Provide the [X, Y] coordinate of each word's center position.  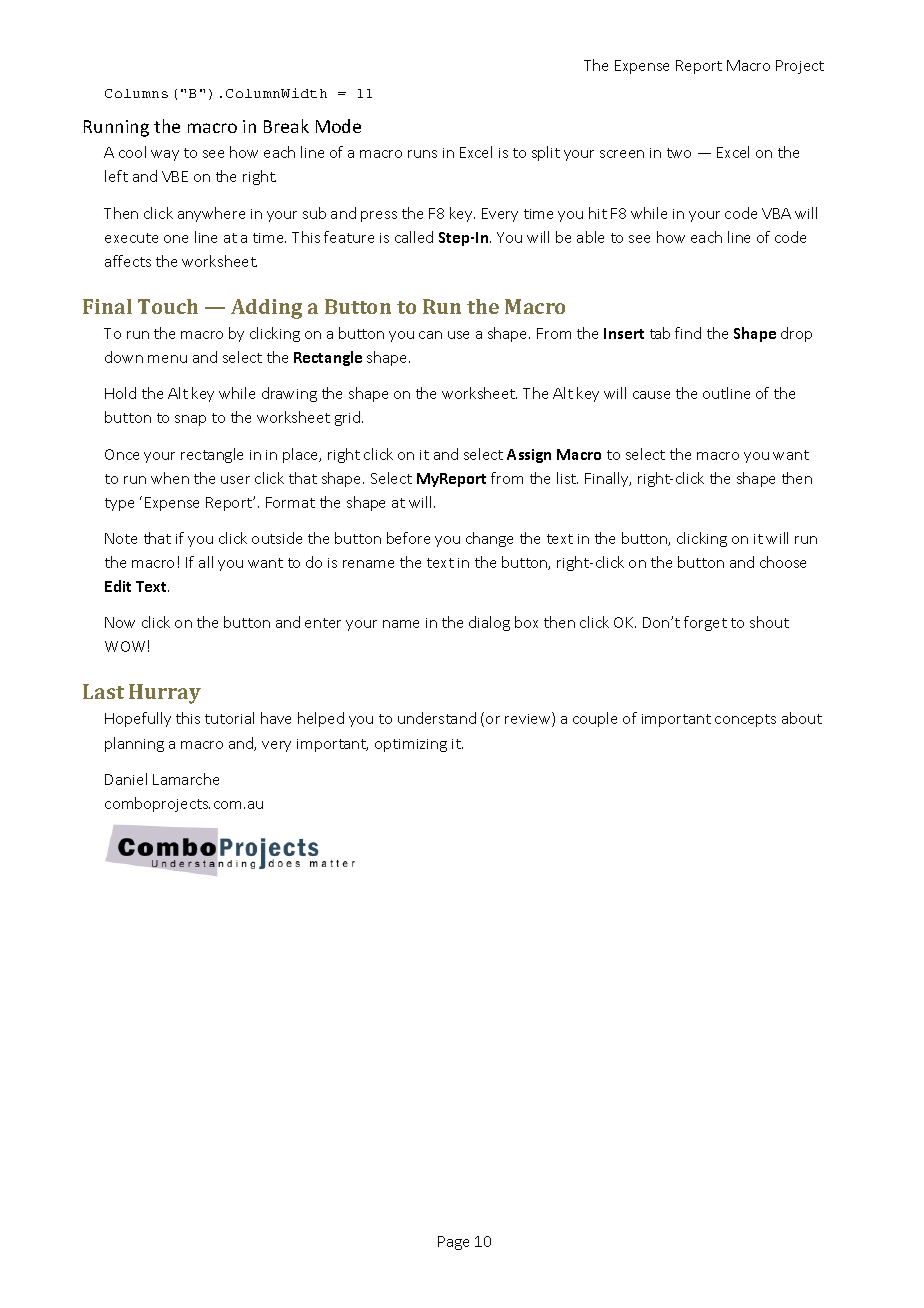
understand [437, 718]
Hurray [165, 694]
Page [453, 1243]
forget [705, 623]
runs [422, 154]
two [679, 153]
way [165, 155]
